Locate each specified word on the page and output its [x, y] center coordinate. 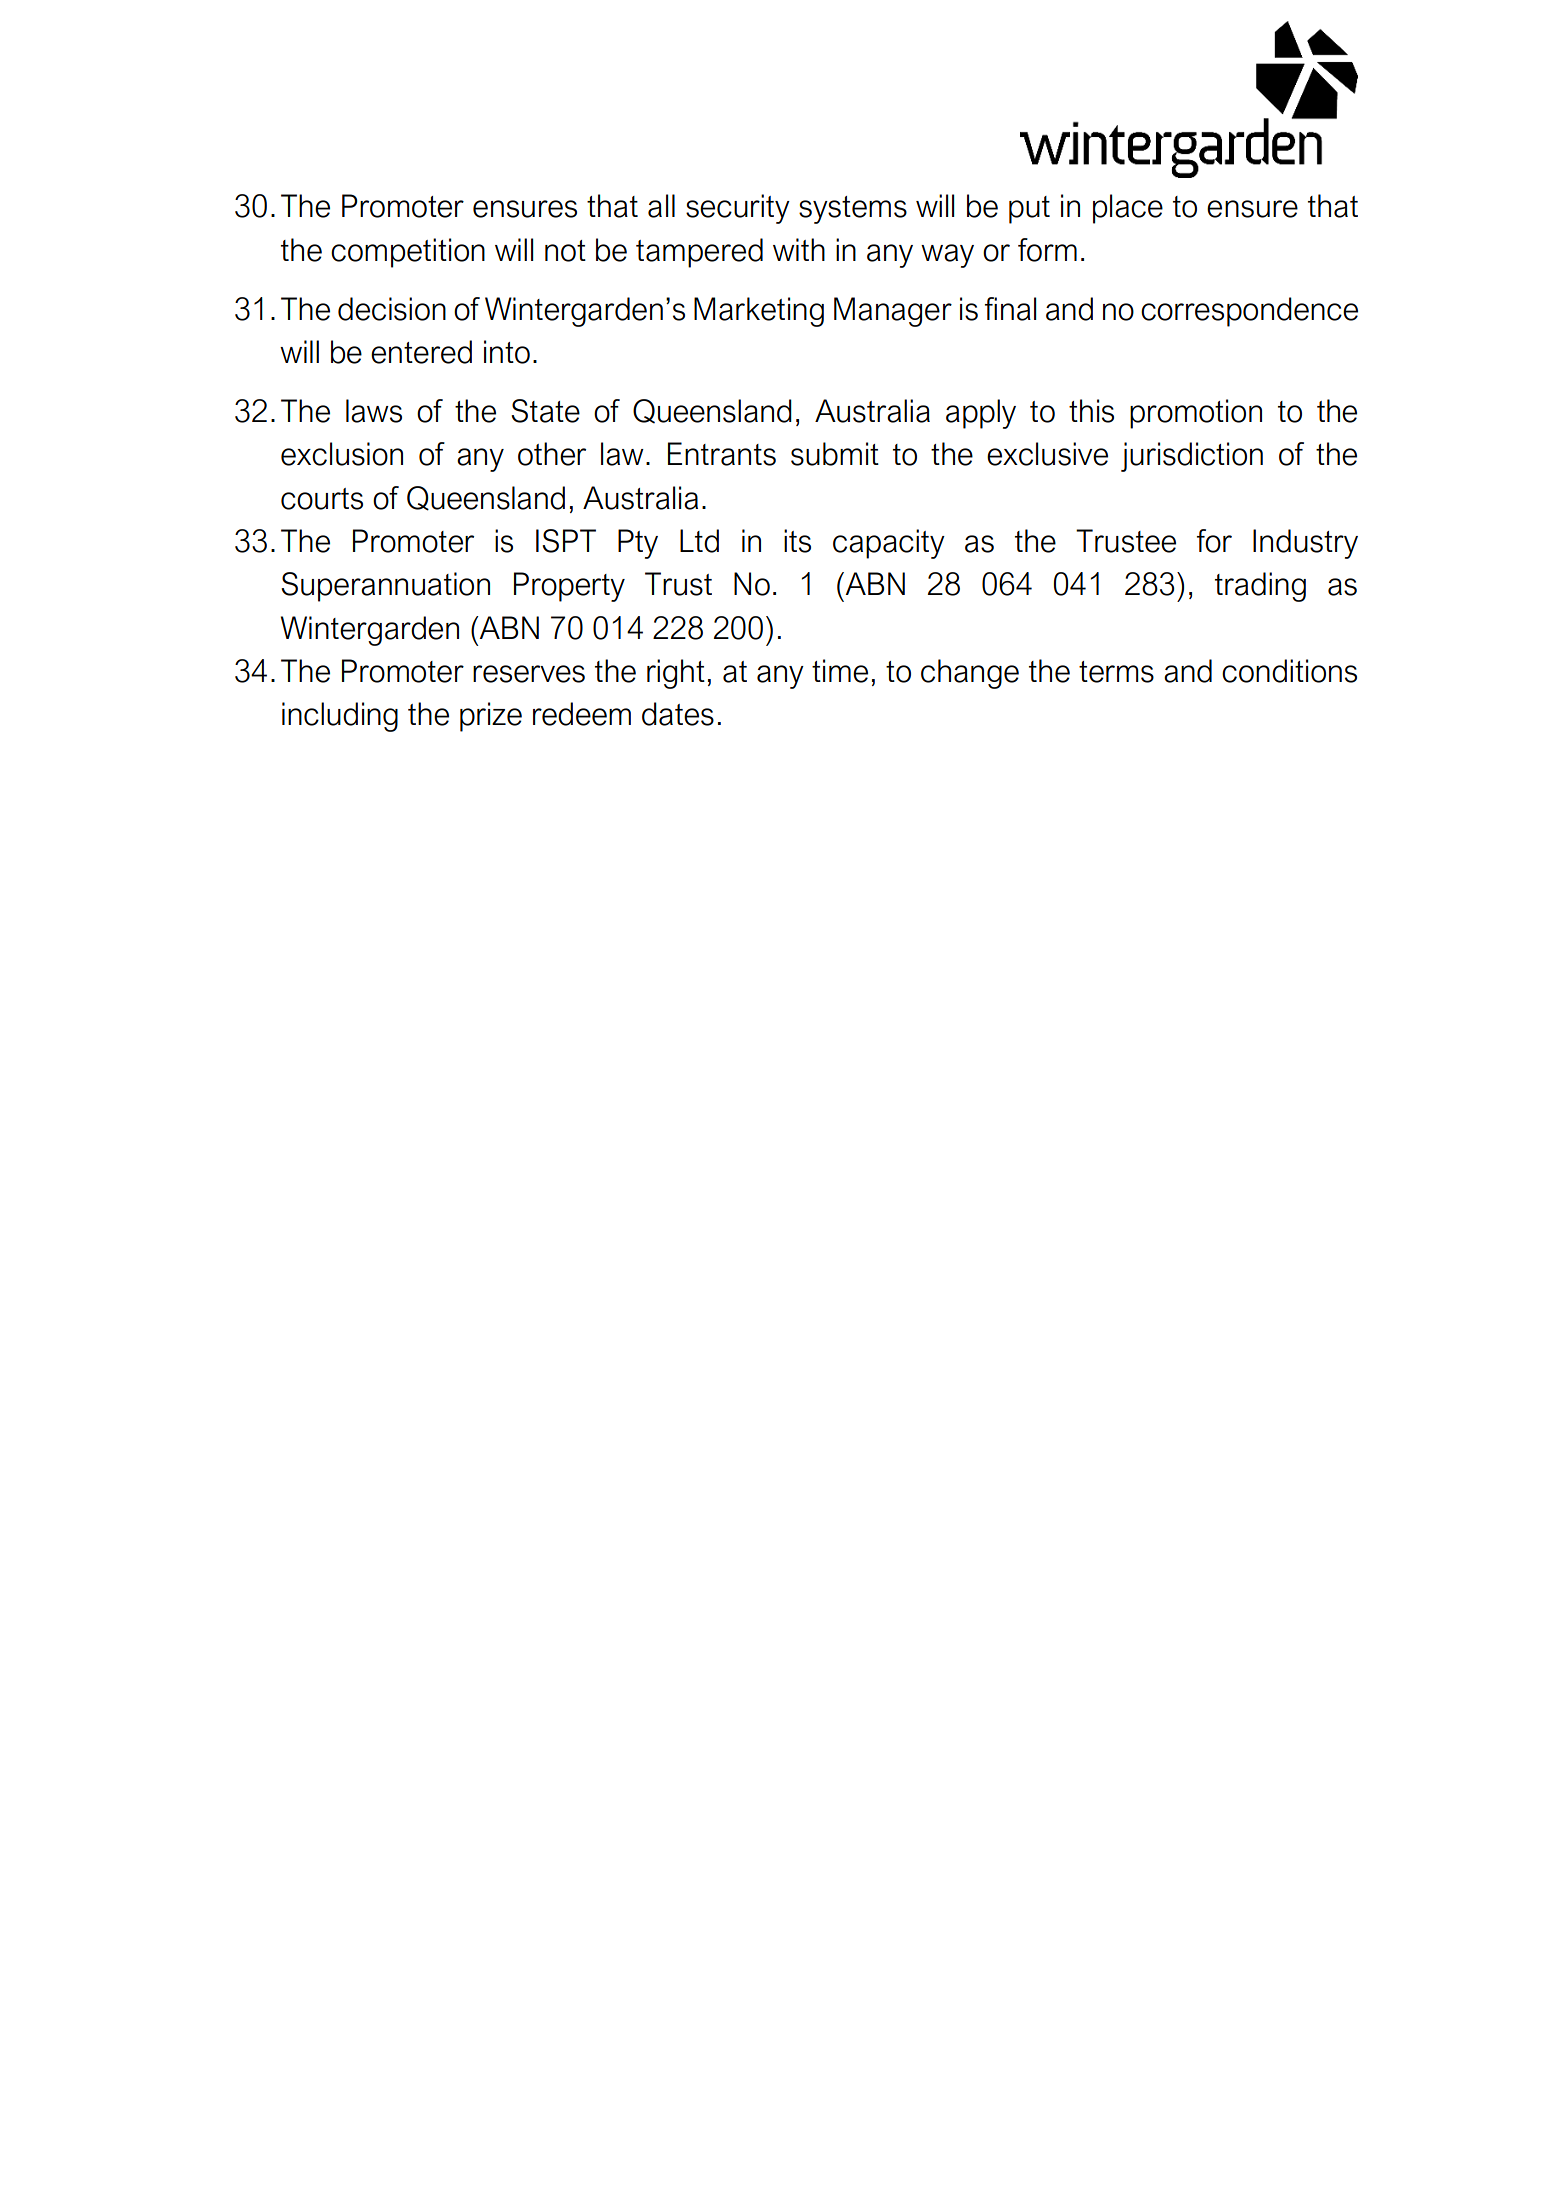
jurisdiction [1192, 457]
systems [853, 210]
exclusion [342, 454]
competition [408, 253]
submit [835, 454]
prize [491, 717]
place [1128, 209]
